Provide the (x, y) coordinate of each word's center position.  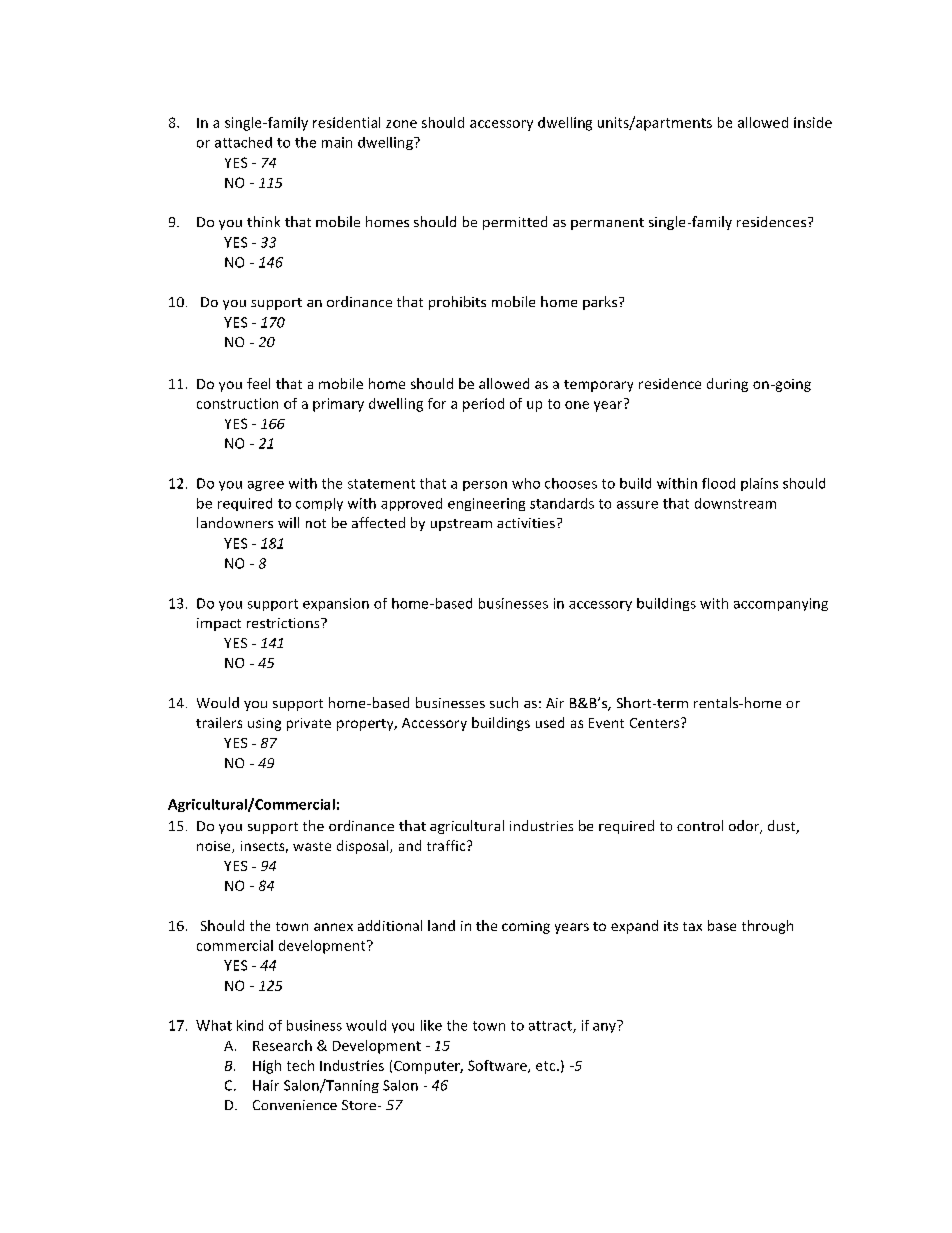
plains (759, 484)
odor (745, 827)
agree (266, 486)
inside (813, 122)
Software (498, 1066)
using (264, 724)
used (550, 722)
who (526, 483)
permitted (515, 223)
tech (300, 1065)
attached (243, 142)
